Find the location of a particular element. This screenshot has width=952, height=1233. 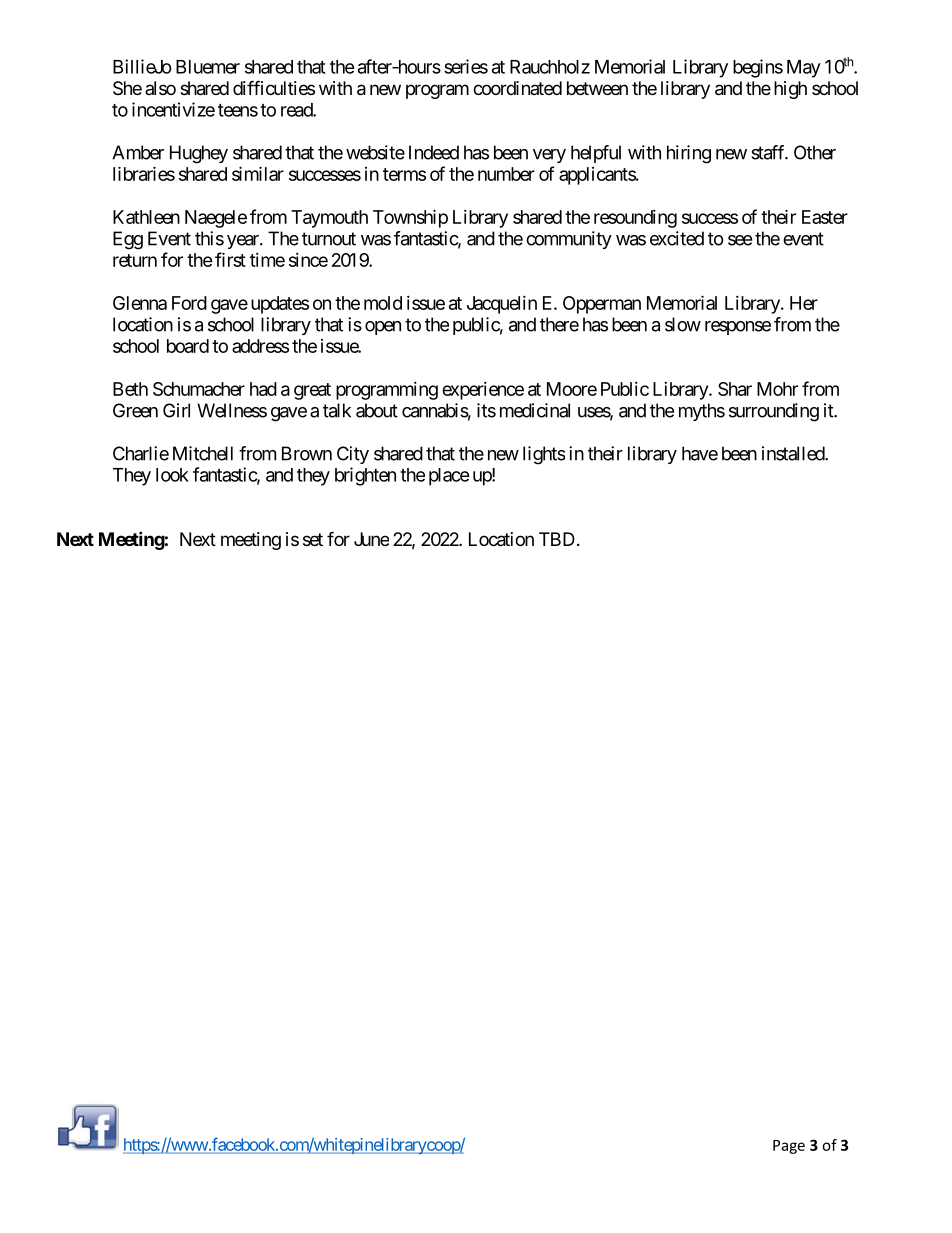

coordinated is located at coordinates (517, 88).
